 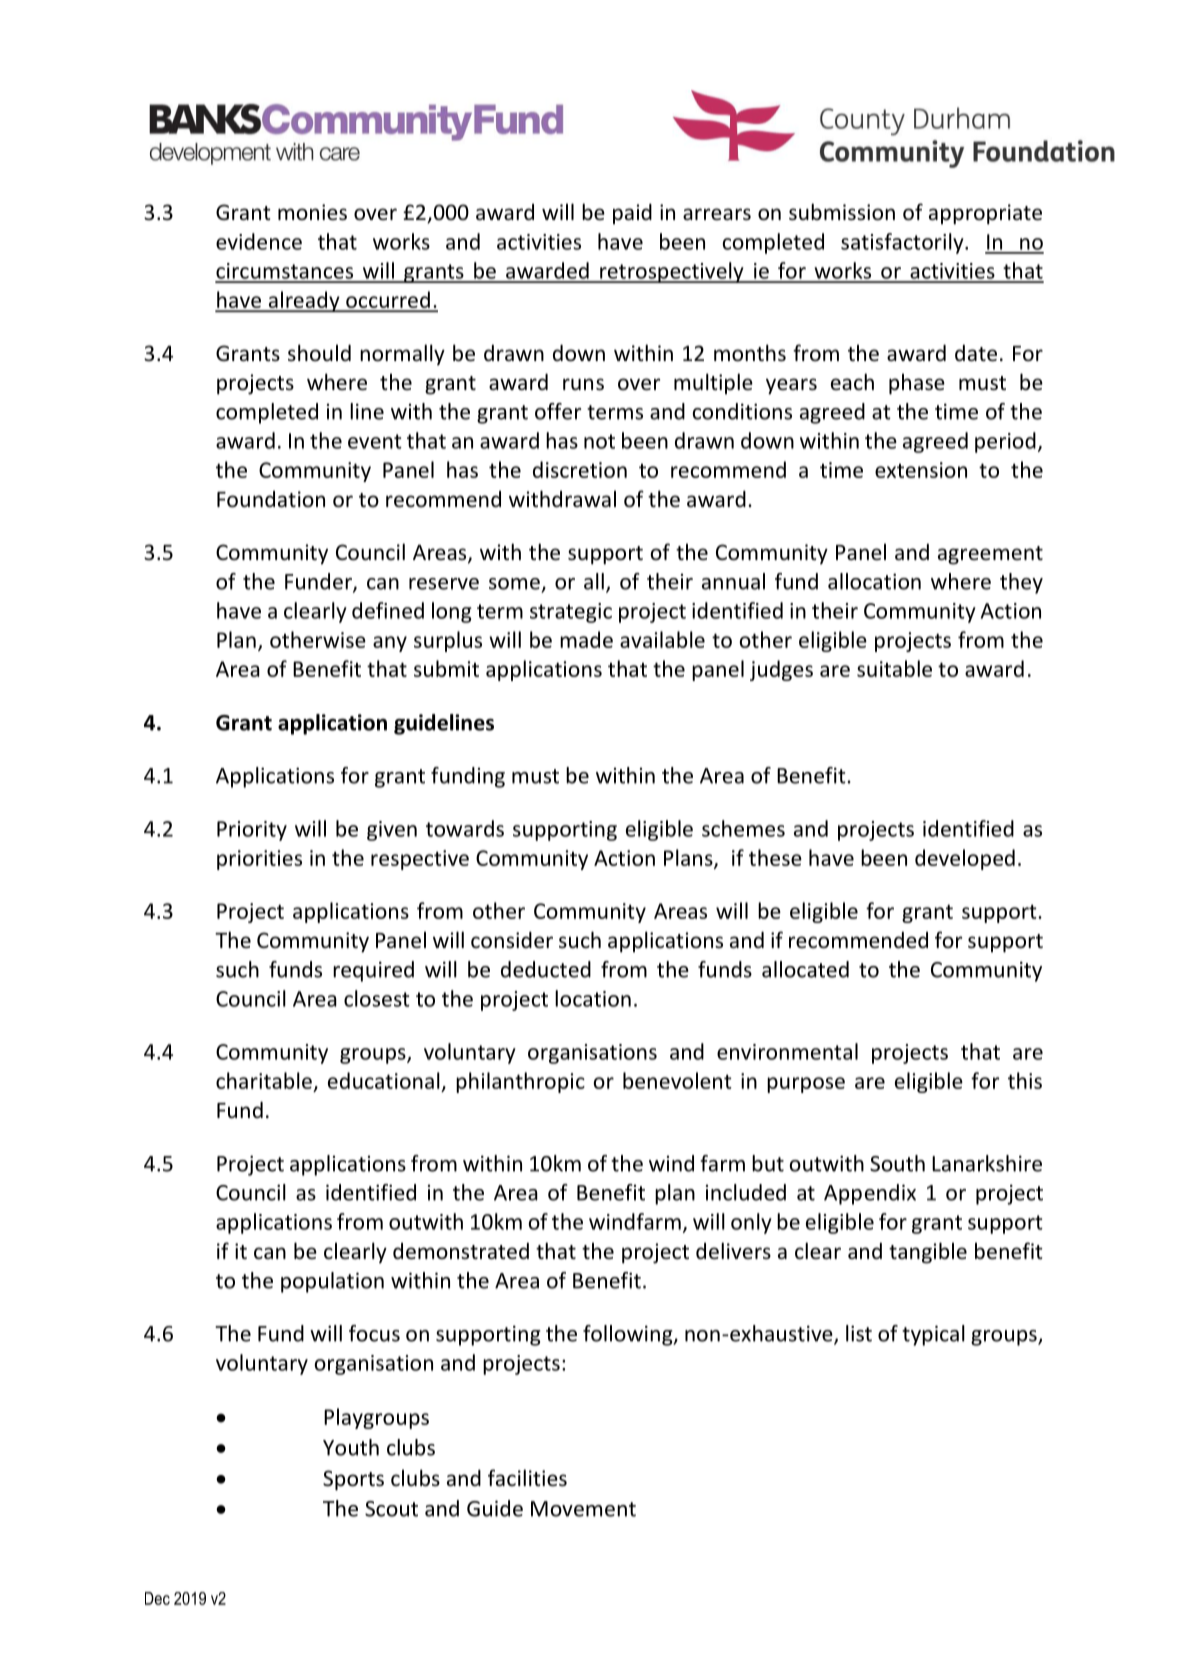 What do you see at coordinates (157, 1598) in the page?
I see `Dec` at bounding box center [157, 1598].
